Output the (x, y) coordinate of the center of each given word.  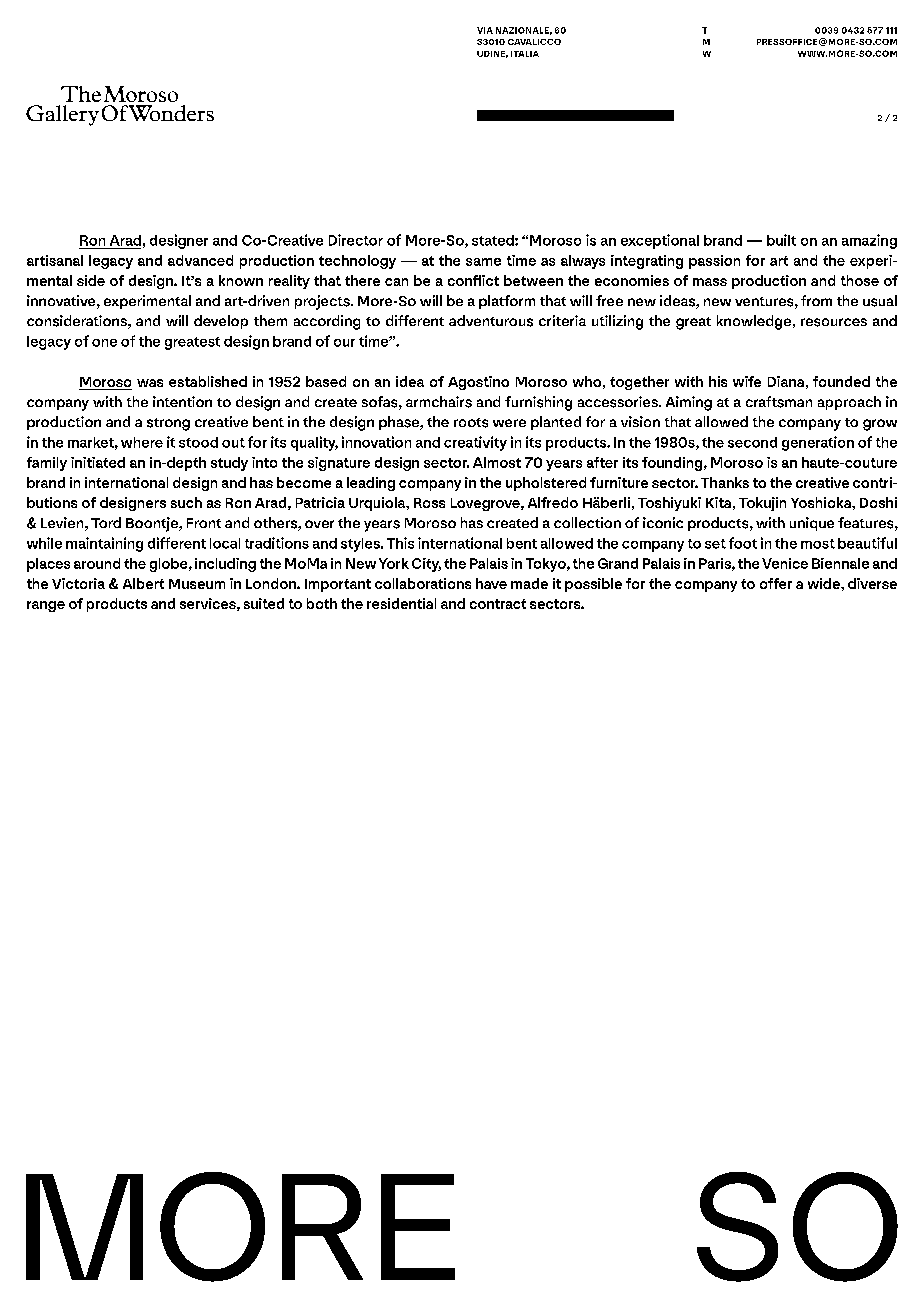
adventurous (491, 321)
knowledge (754, 322)
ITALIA (525, 54)
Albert (143, 583)
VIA (485, 30)
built (781, 240)
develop (221, 322)
